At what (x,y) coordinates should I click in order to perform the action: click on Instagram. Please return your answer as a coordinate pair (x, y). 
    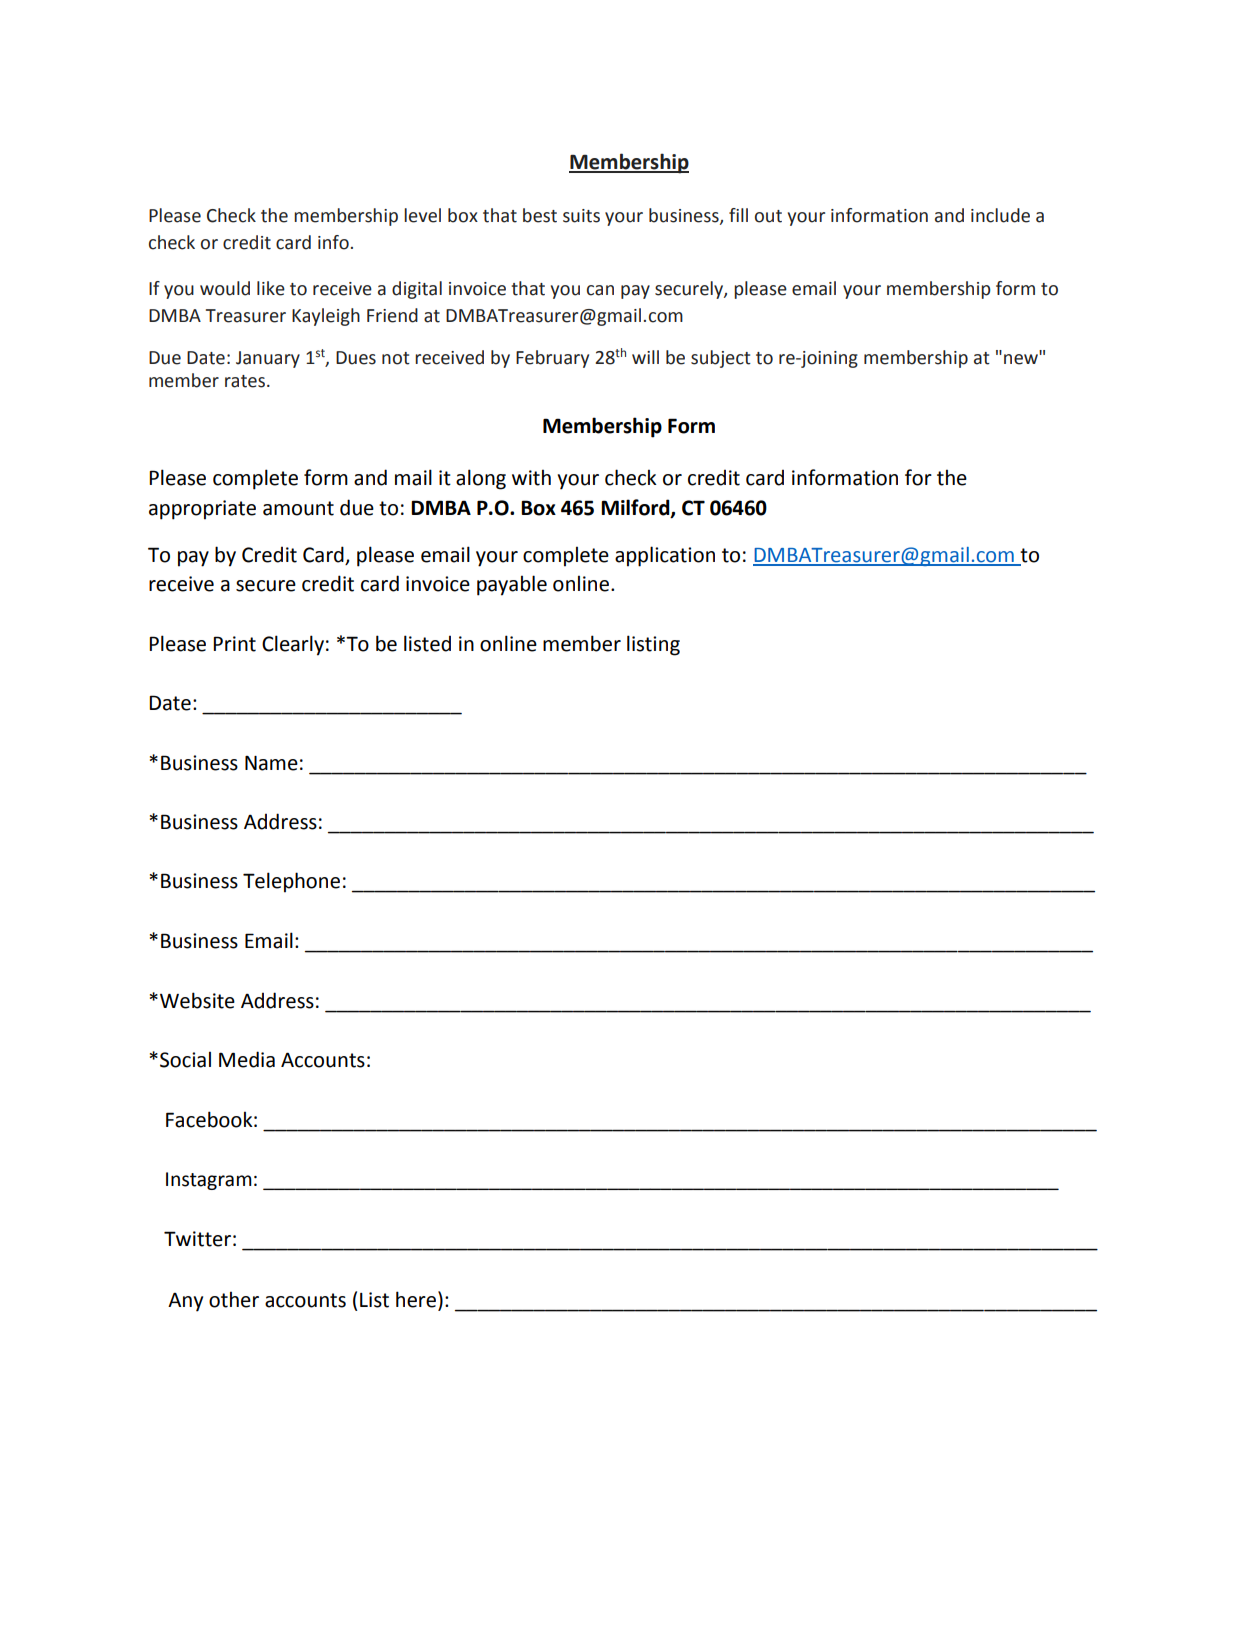
    Looking at the image, I should click on (209, 1181).
